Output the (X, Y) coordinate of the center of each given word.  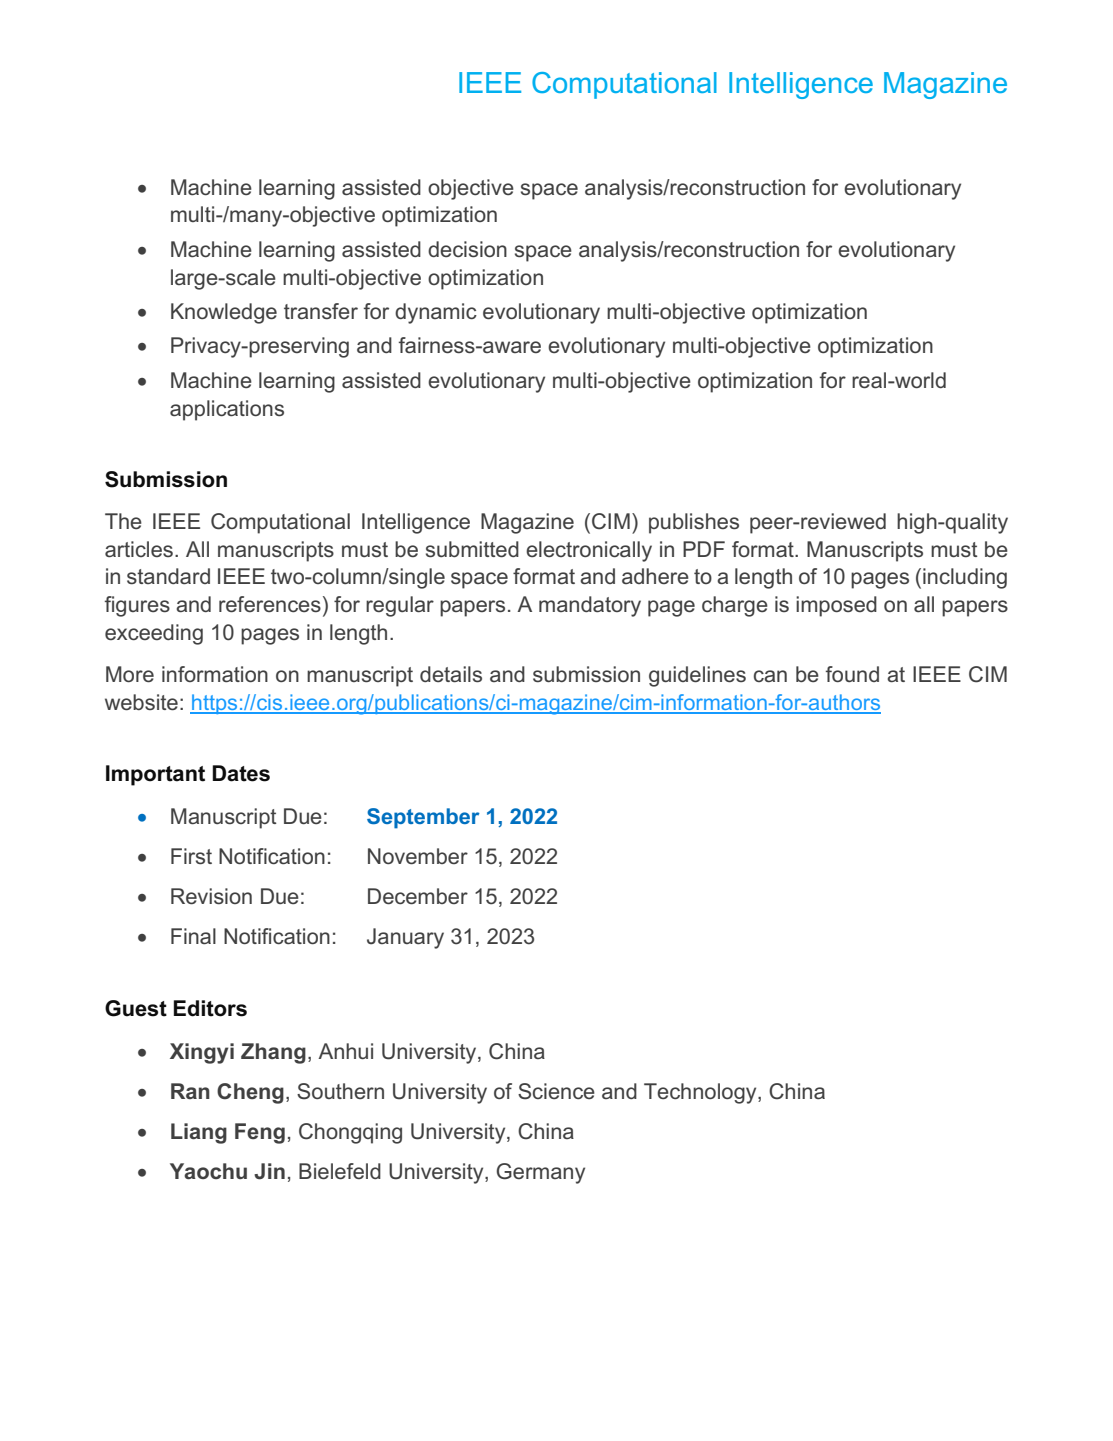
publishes (694, 523)
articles (139, 549)
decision (467, 249)
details (451, 674)
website (141, 702)
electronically (589, 551)
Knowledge (224, 313)
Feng (260, 1133)
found (852, 674)
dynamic (436, 313)
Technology (701, 1093)
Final (193, 936)
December (418, 896)
